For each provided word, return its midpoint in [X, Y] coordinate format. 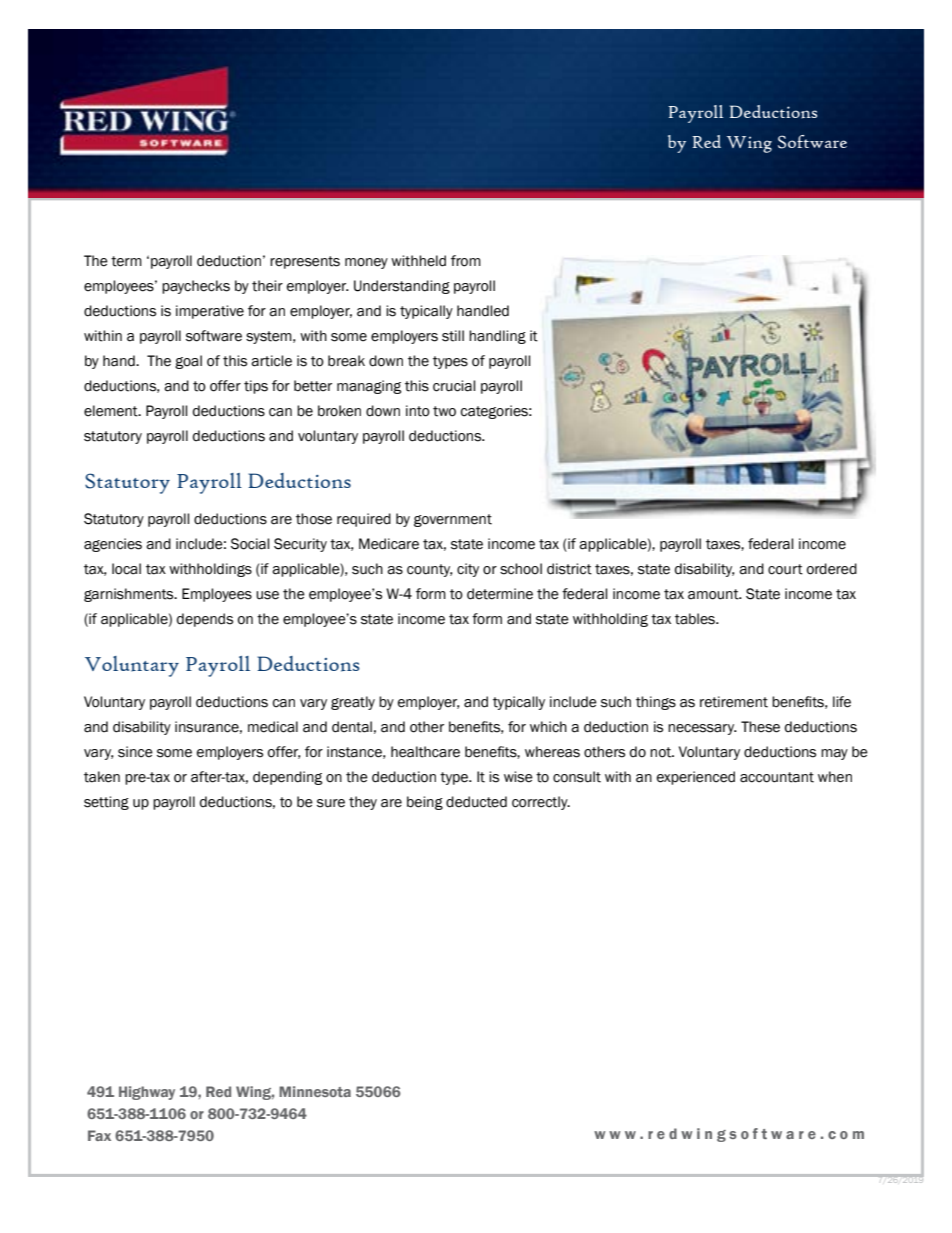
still [453, 336]
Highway [147, 1093]
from [466, 261]
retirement [734, 702]
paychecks [196, 287]
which [548, 727]
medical [273, 727]
